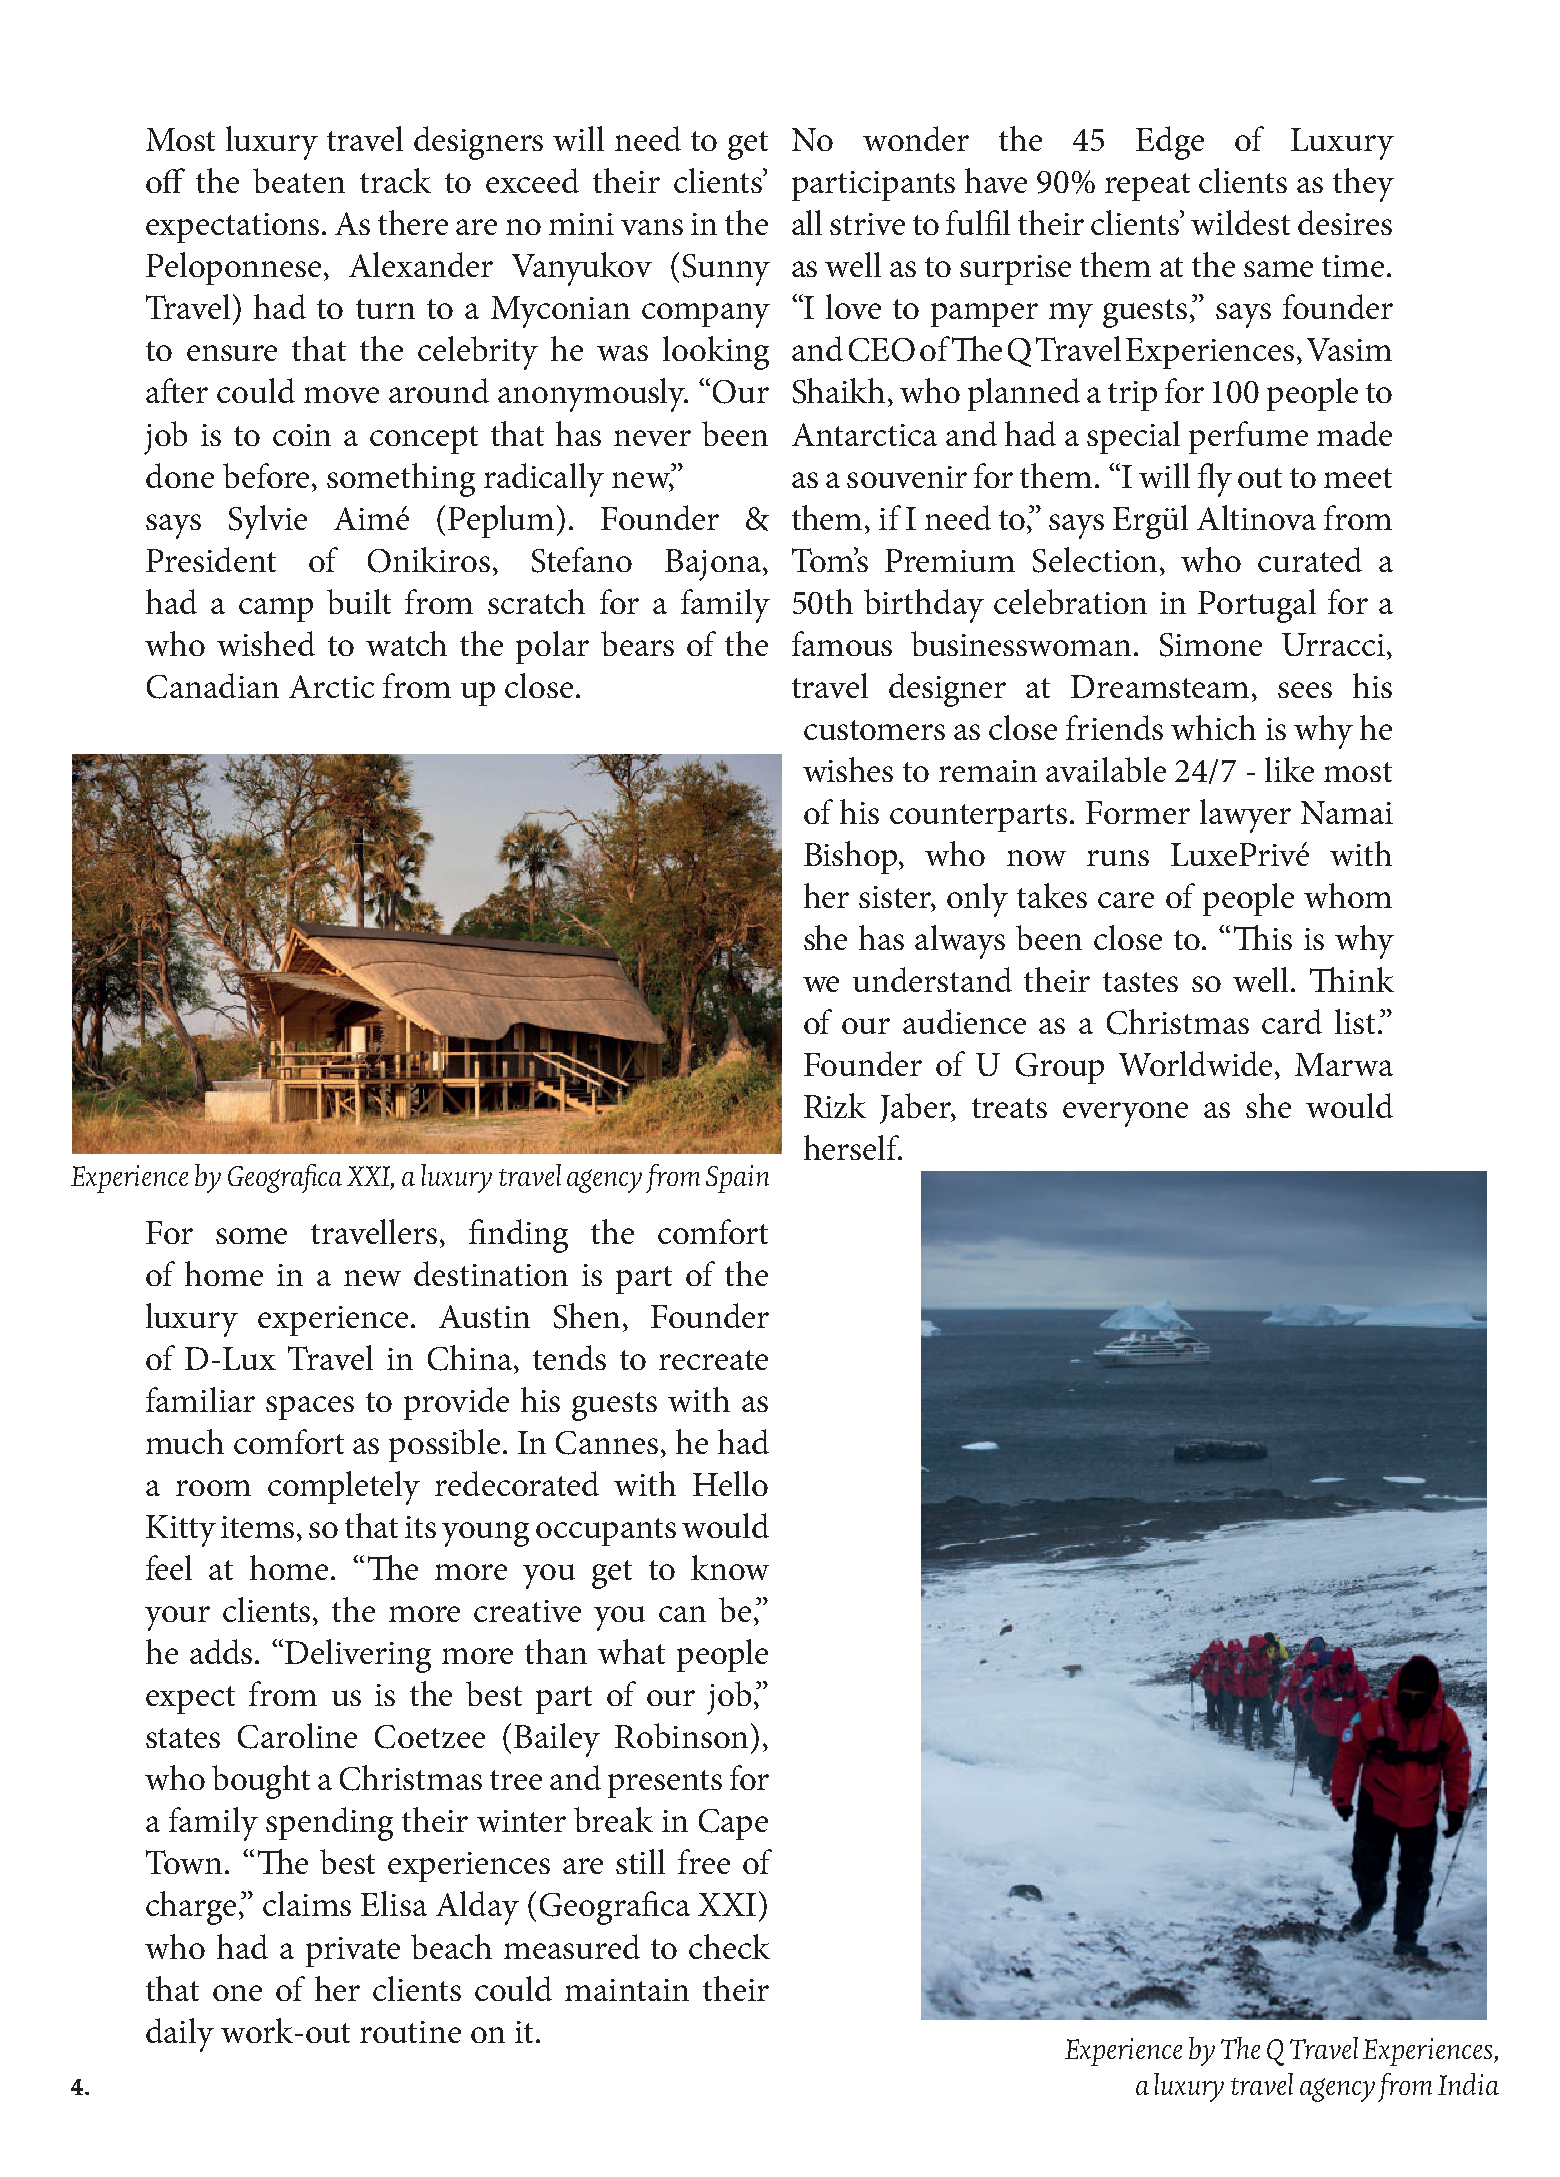 The image size is (1560, 2177). Describe the element at coordinates (713, 1360) in the screenshot. I see `recreate` at that location.
